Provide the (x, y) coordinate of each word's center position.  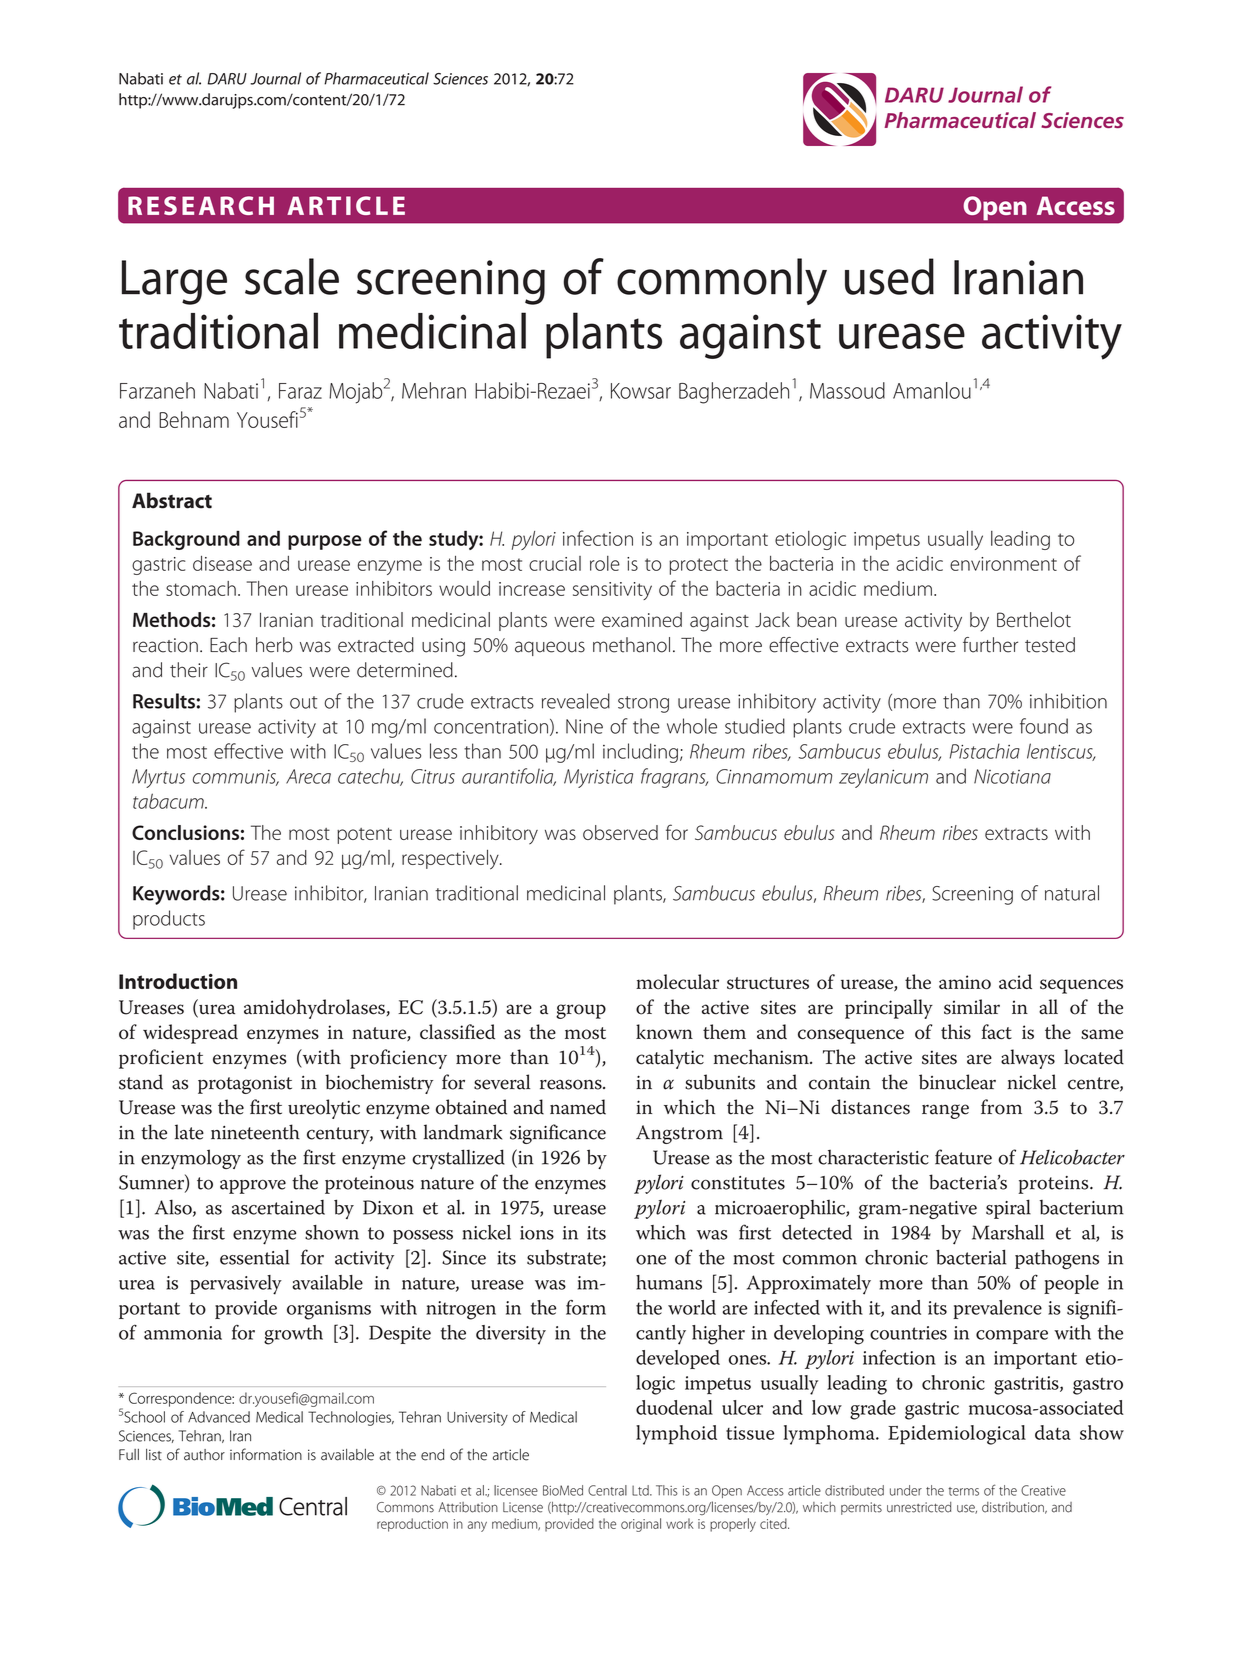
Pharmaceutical (376, 78)
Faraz (300, 391)
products (169, 920)
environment (1003, 564)
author (204, 1455)
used (889, 276)
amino (965, 982)
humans (669, 1282)
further (990, 645)
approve (253, 1187)
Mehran (434, 390)
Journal (275, 78)
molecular (677, 982)
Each (228, 645)
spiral (1008, 1209)
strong (643, 704)
